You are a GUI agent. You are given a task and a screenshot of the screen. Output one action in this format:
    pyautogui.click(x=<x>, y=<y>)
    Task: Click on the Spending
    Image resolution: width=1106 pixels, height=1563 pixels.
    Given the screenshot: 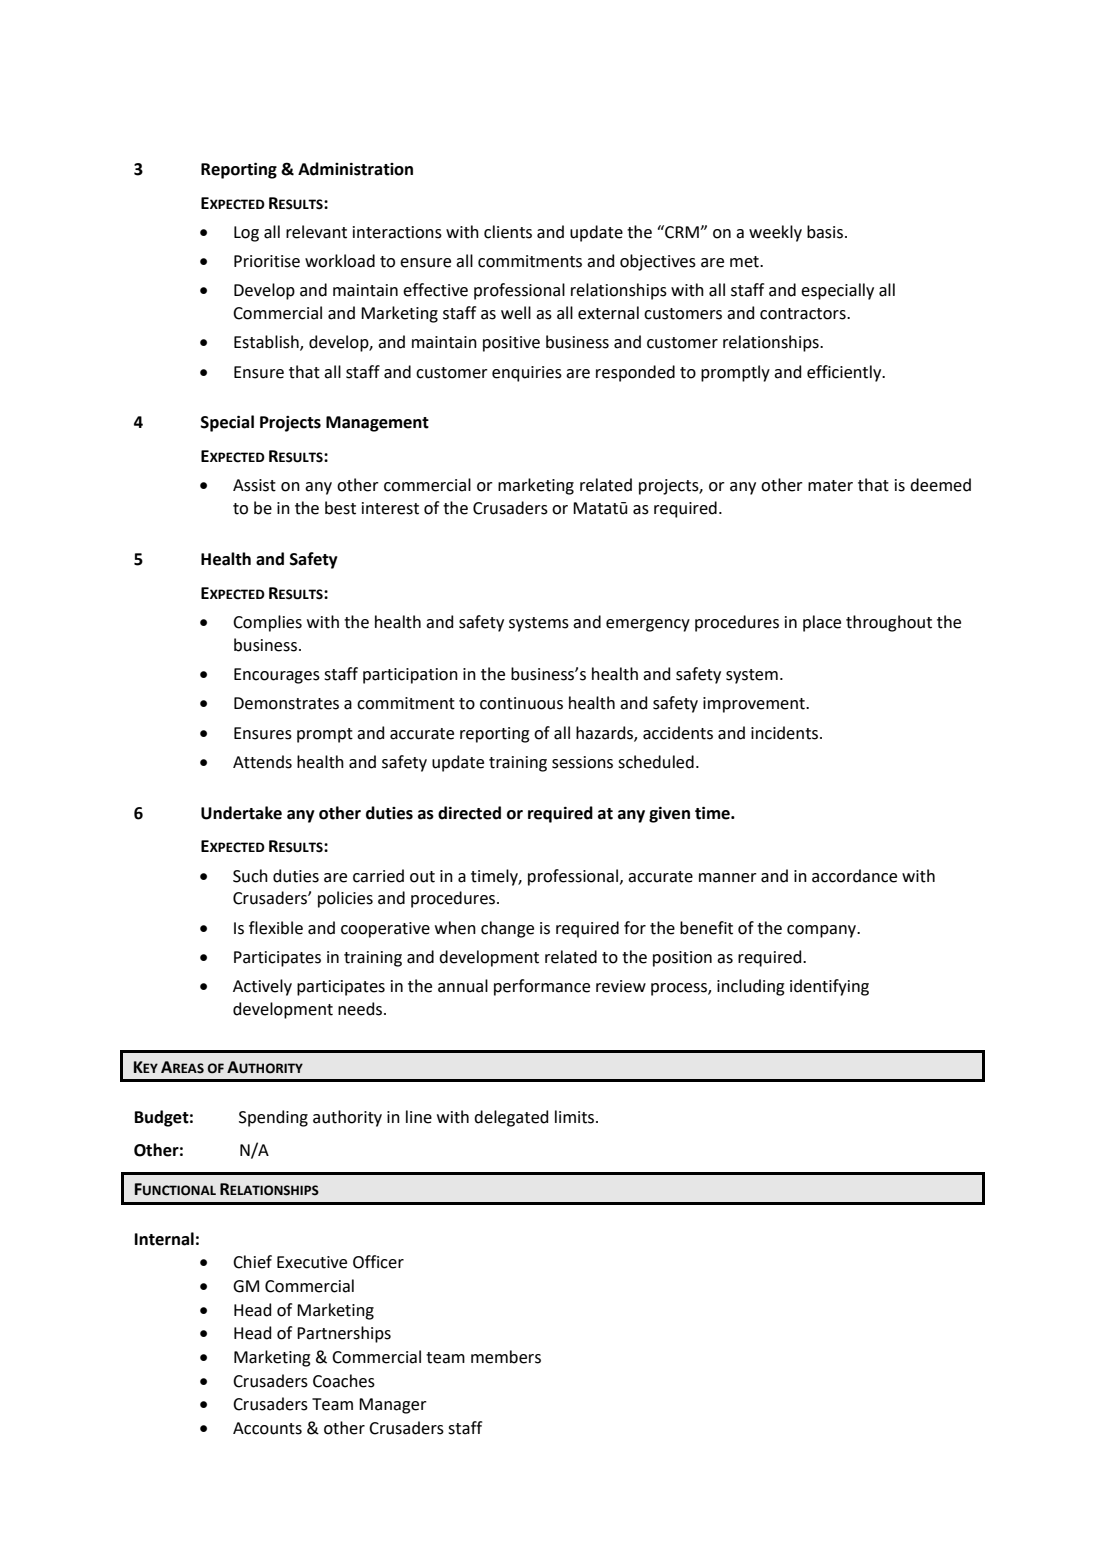 What is the action you would take?
    pyautogui.click(x=273, y=1118)
